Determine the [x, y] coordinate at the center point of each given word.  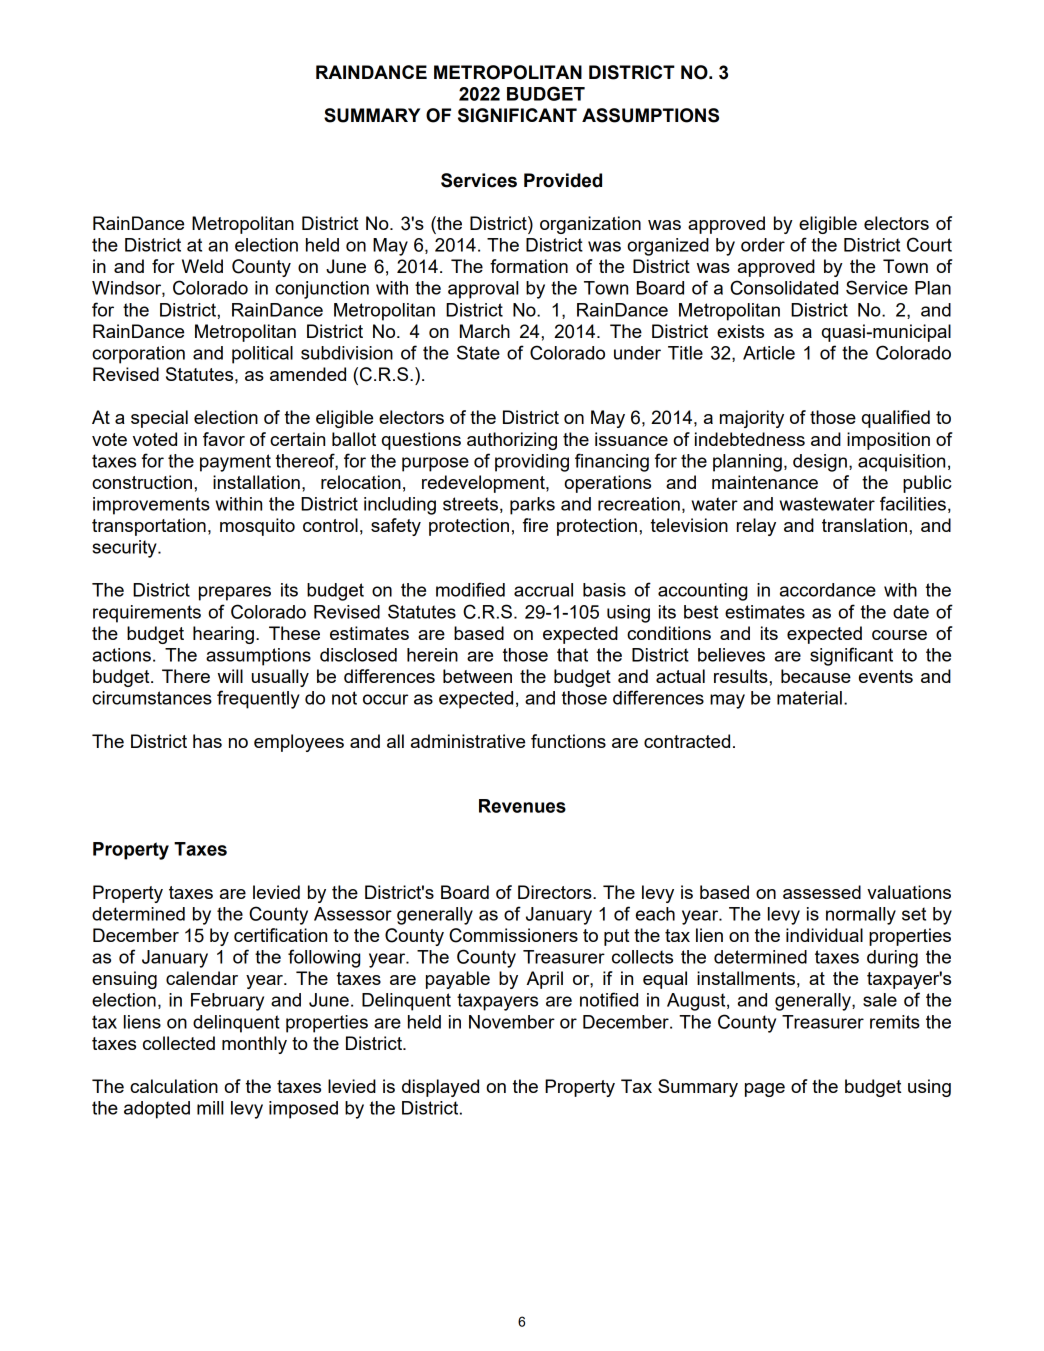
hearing [223, 635]
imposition [888, 441]
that [572, 655]
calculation [174, 1086]
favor [224, 439]
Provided [563, 180]
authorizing [512, 441]
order [763, 245]
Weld [202, 266]
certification [280, 935]
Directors [556, 892]
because [816, 676]
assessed [822, 892]
